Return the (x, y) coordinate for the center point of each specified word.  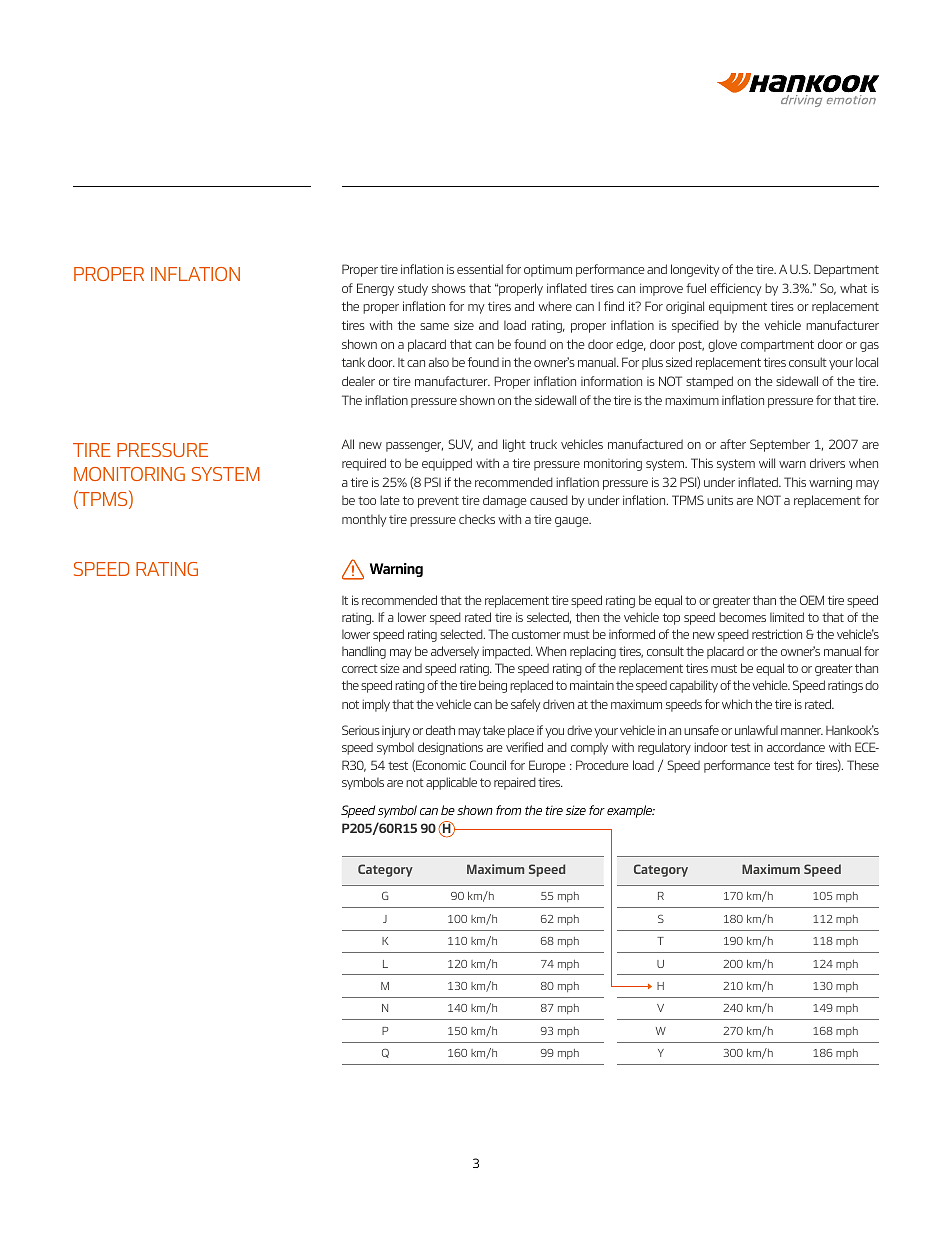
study (413, 289)
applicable (451, 783)
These (863, 765)
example (631, 811)
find (614, 306)
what (853, 288)
